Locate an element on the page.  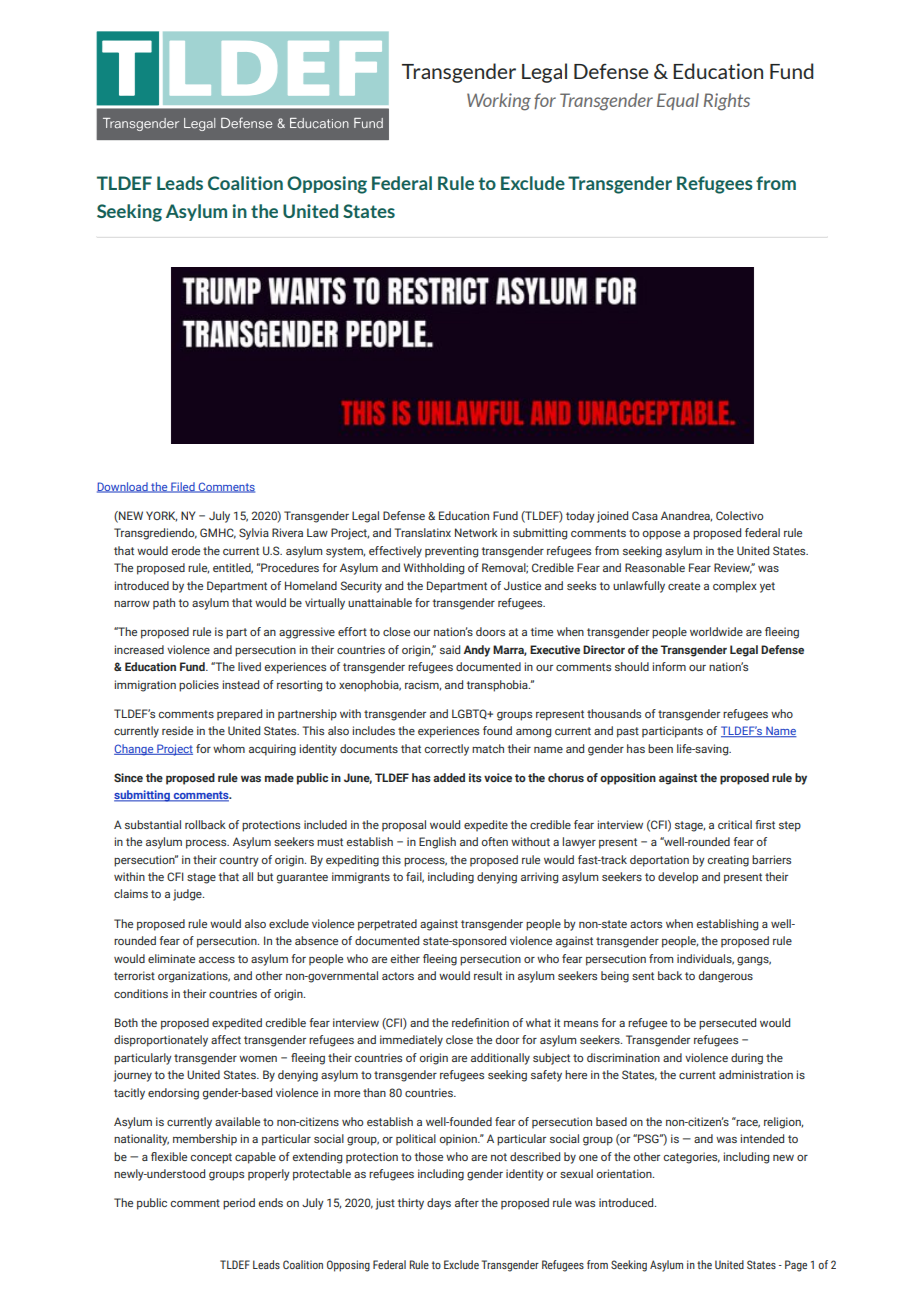
Equal is located at coordinates (678, 101).
